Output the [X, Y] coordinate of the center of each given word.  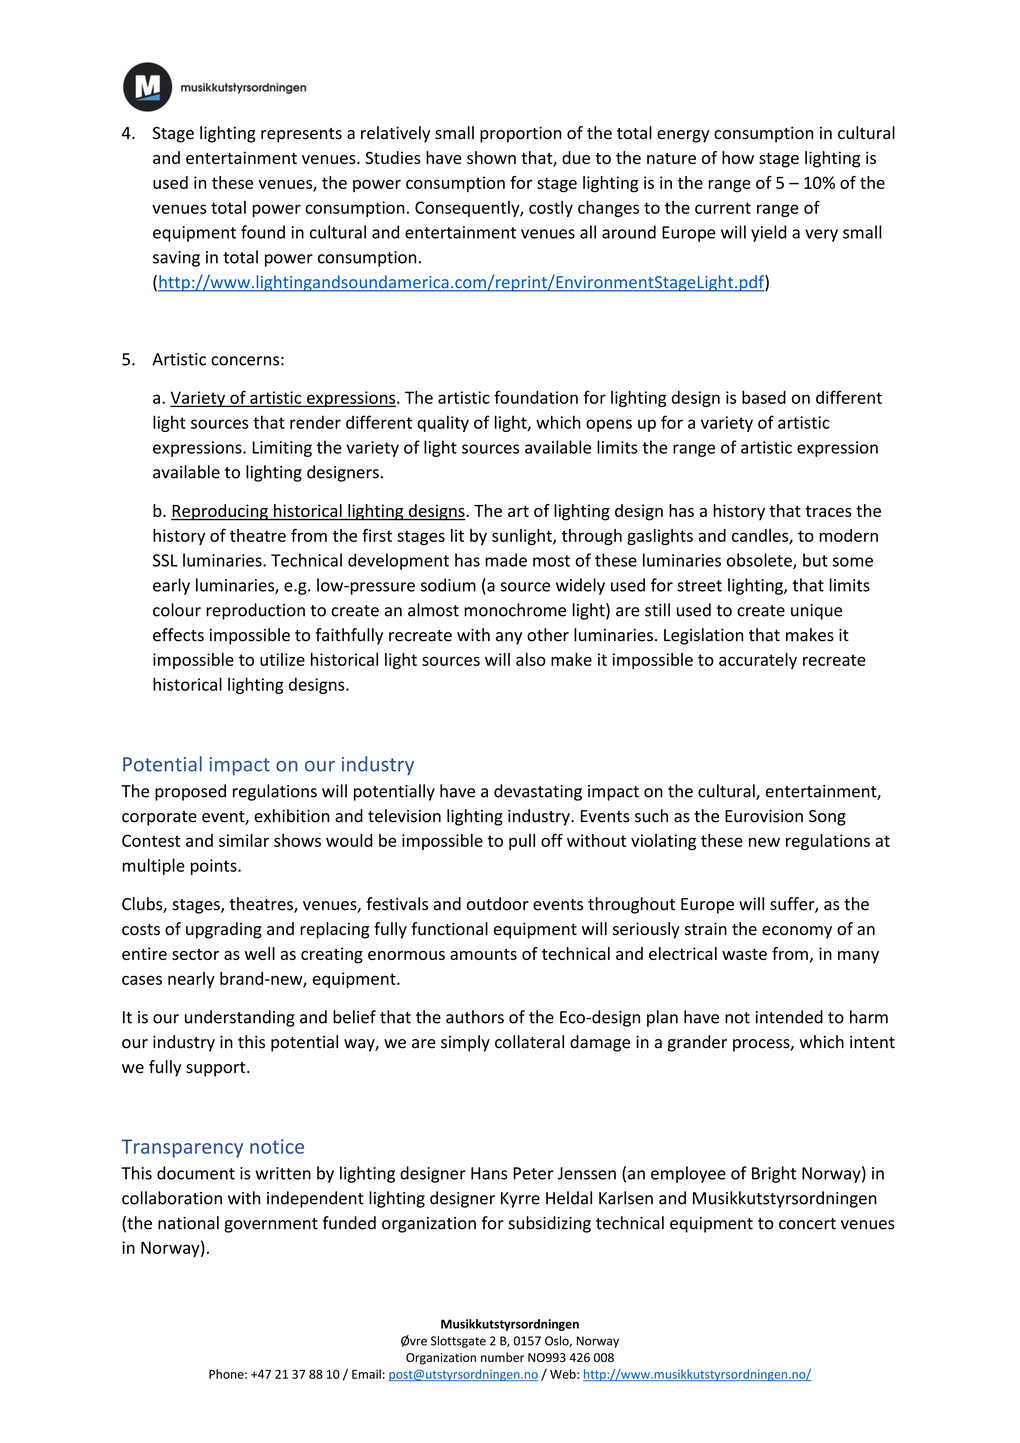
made [506, 560]
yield [769, 233]
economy [797, 932]
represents [301, 135]
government [271, 1225]
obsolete [760, 561]
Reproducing [220, 512]
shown [491, 157]
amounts [483, 954]
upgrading [224, 930]
